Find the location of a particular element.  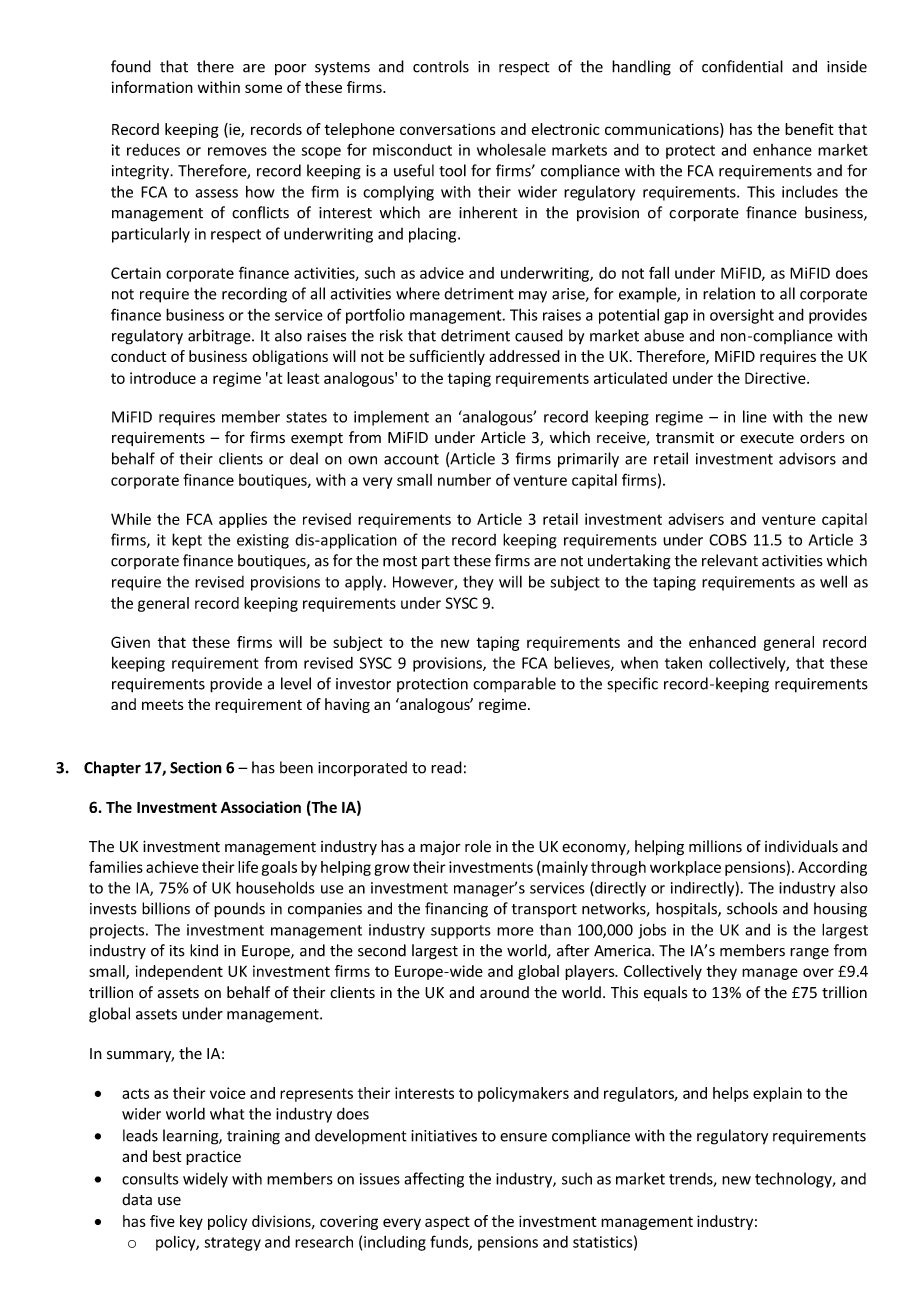

confidential is located at coordinates (742, 66).
